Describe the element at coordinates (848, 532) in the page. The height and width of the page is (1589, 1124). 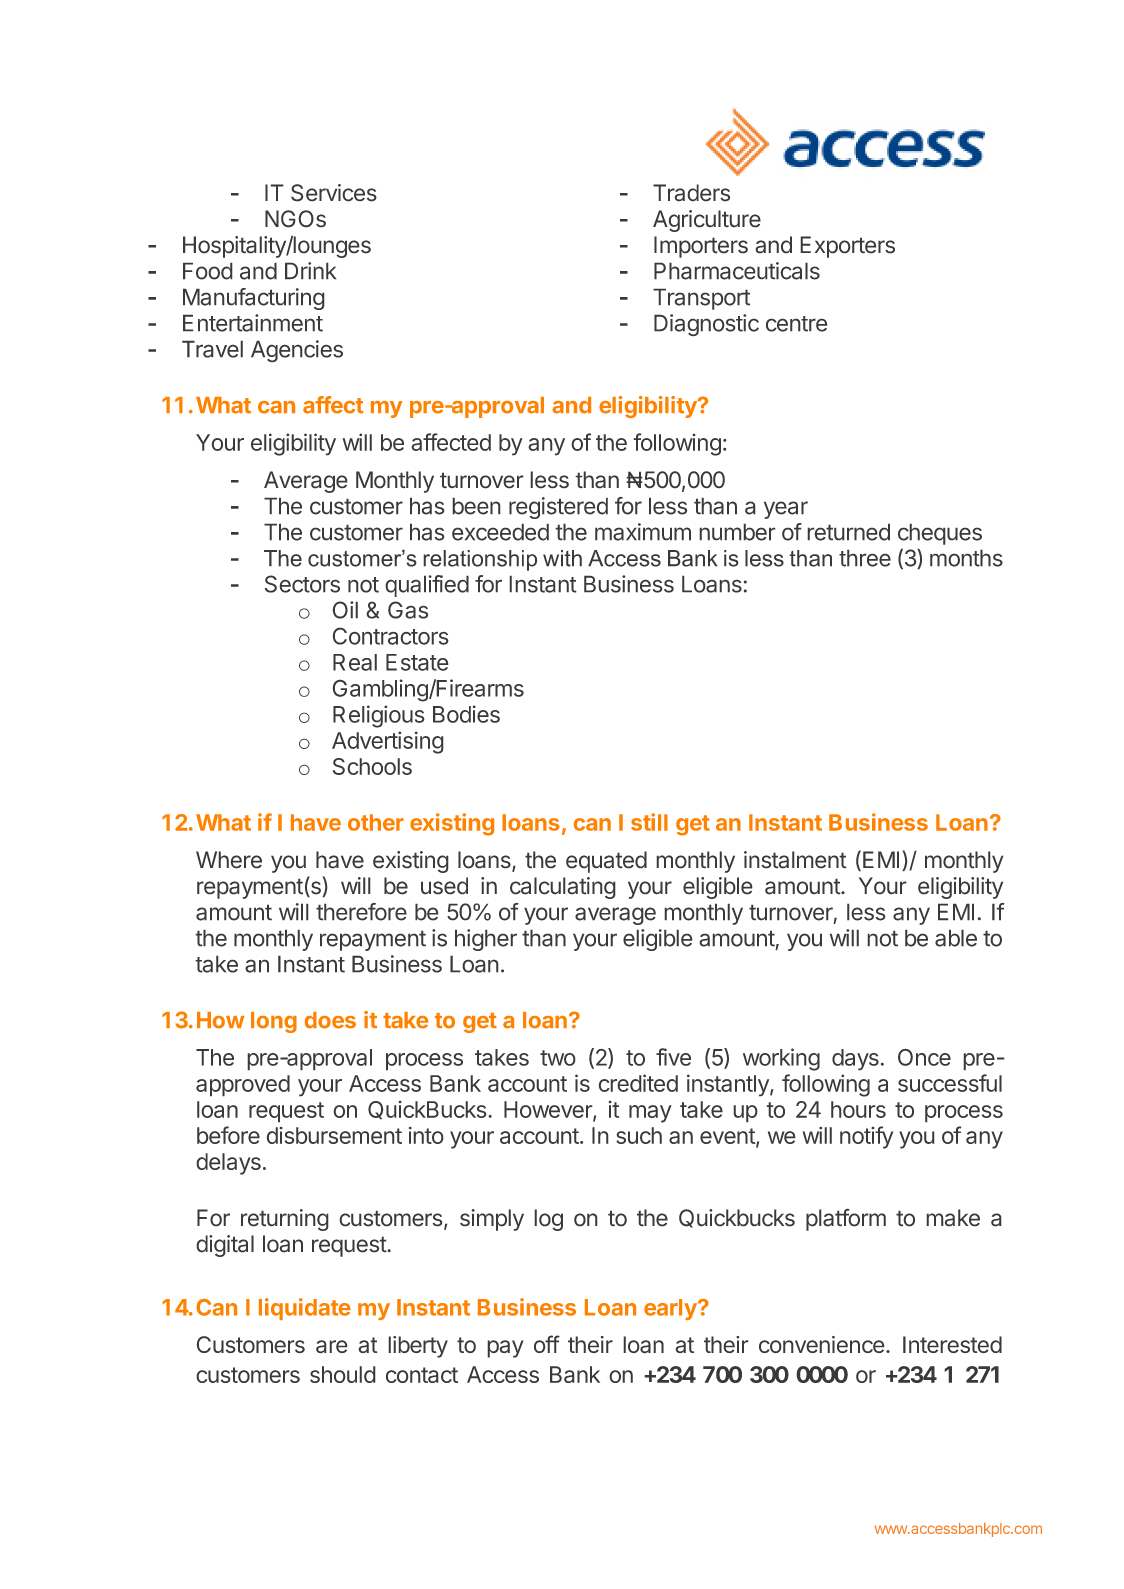
I see `returned` at that location.
